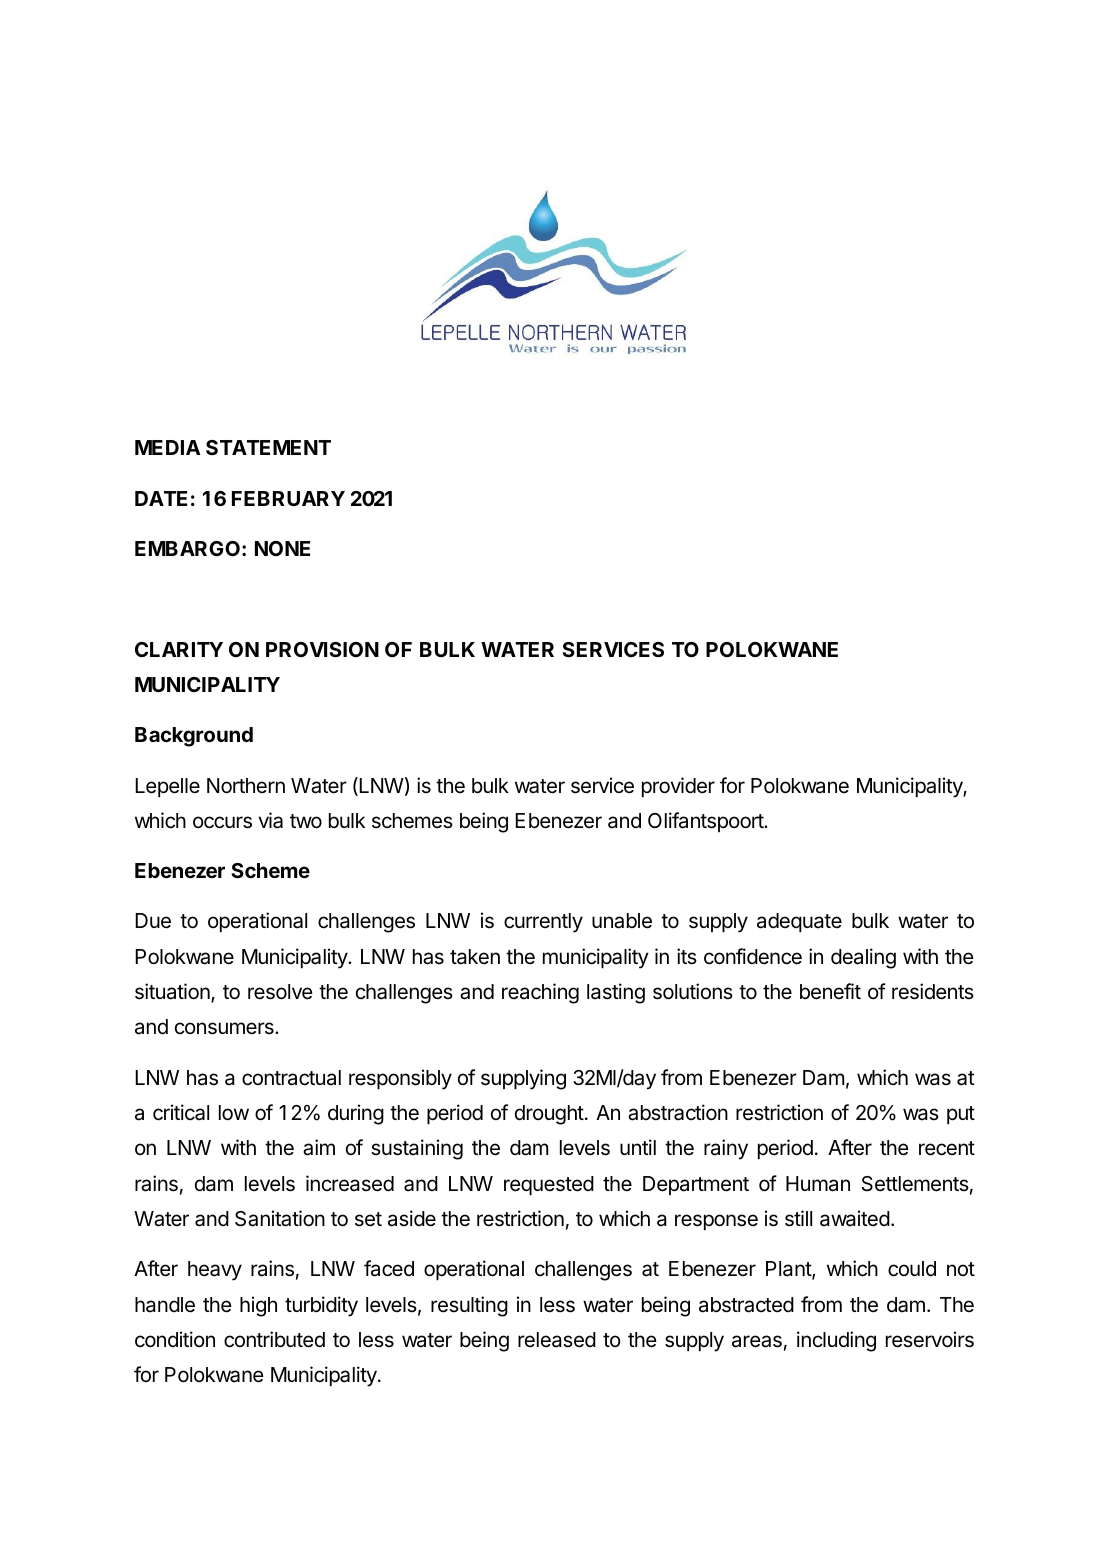 This screenshot has width=1108, height=1568. Describe the element at coordinates (863, 958) in the screenshot. I see `dealing` at that location.
